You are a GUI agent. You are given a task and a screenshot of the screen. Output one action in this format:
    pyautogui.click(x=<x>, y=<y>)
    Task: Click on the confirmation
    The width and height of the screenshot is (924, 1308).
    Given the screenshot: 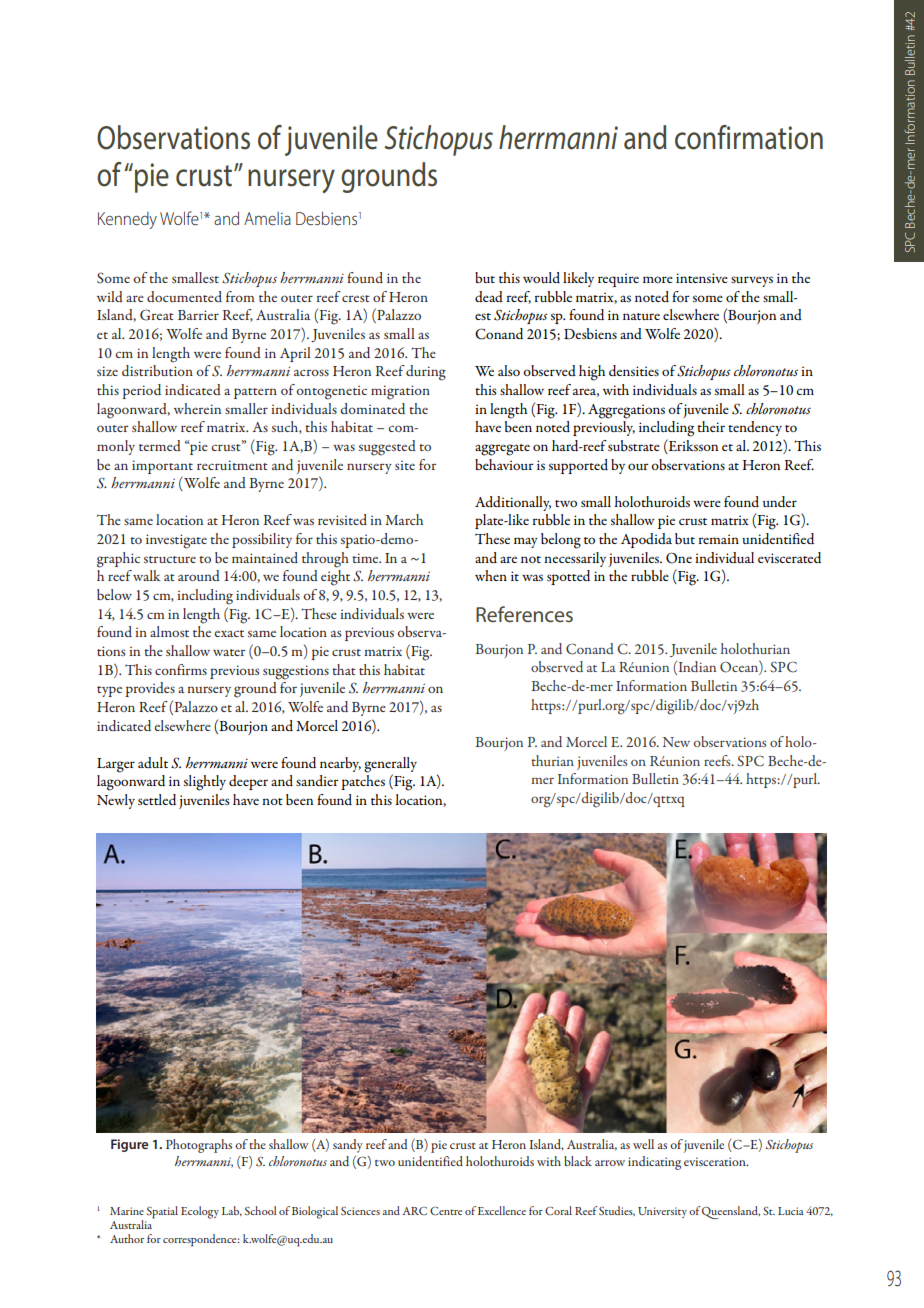 What is the action you would take?
    pyautogui.click(x=749, y=137)
